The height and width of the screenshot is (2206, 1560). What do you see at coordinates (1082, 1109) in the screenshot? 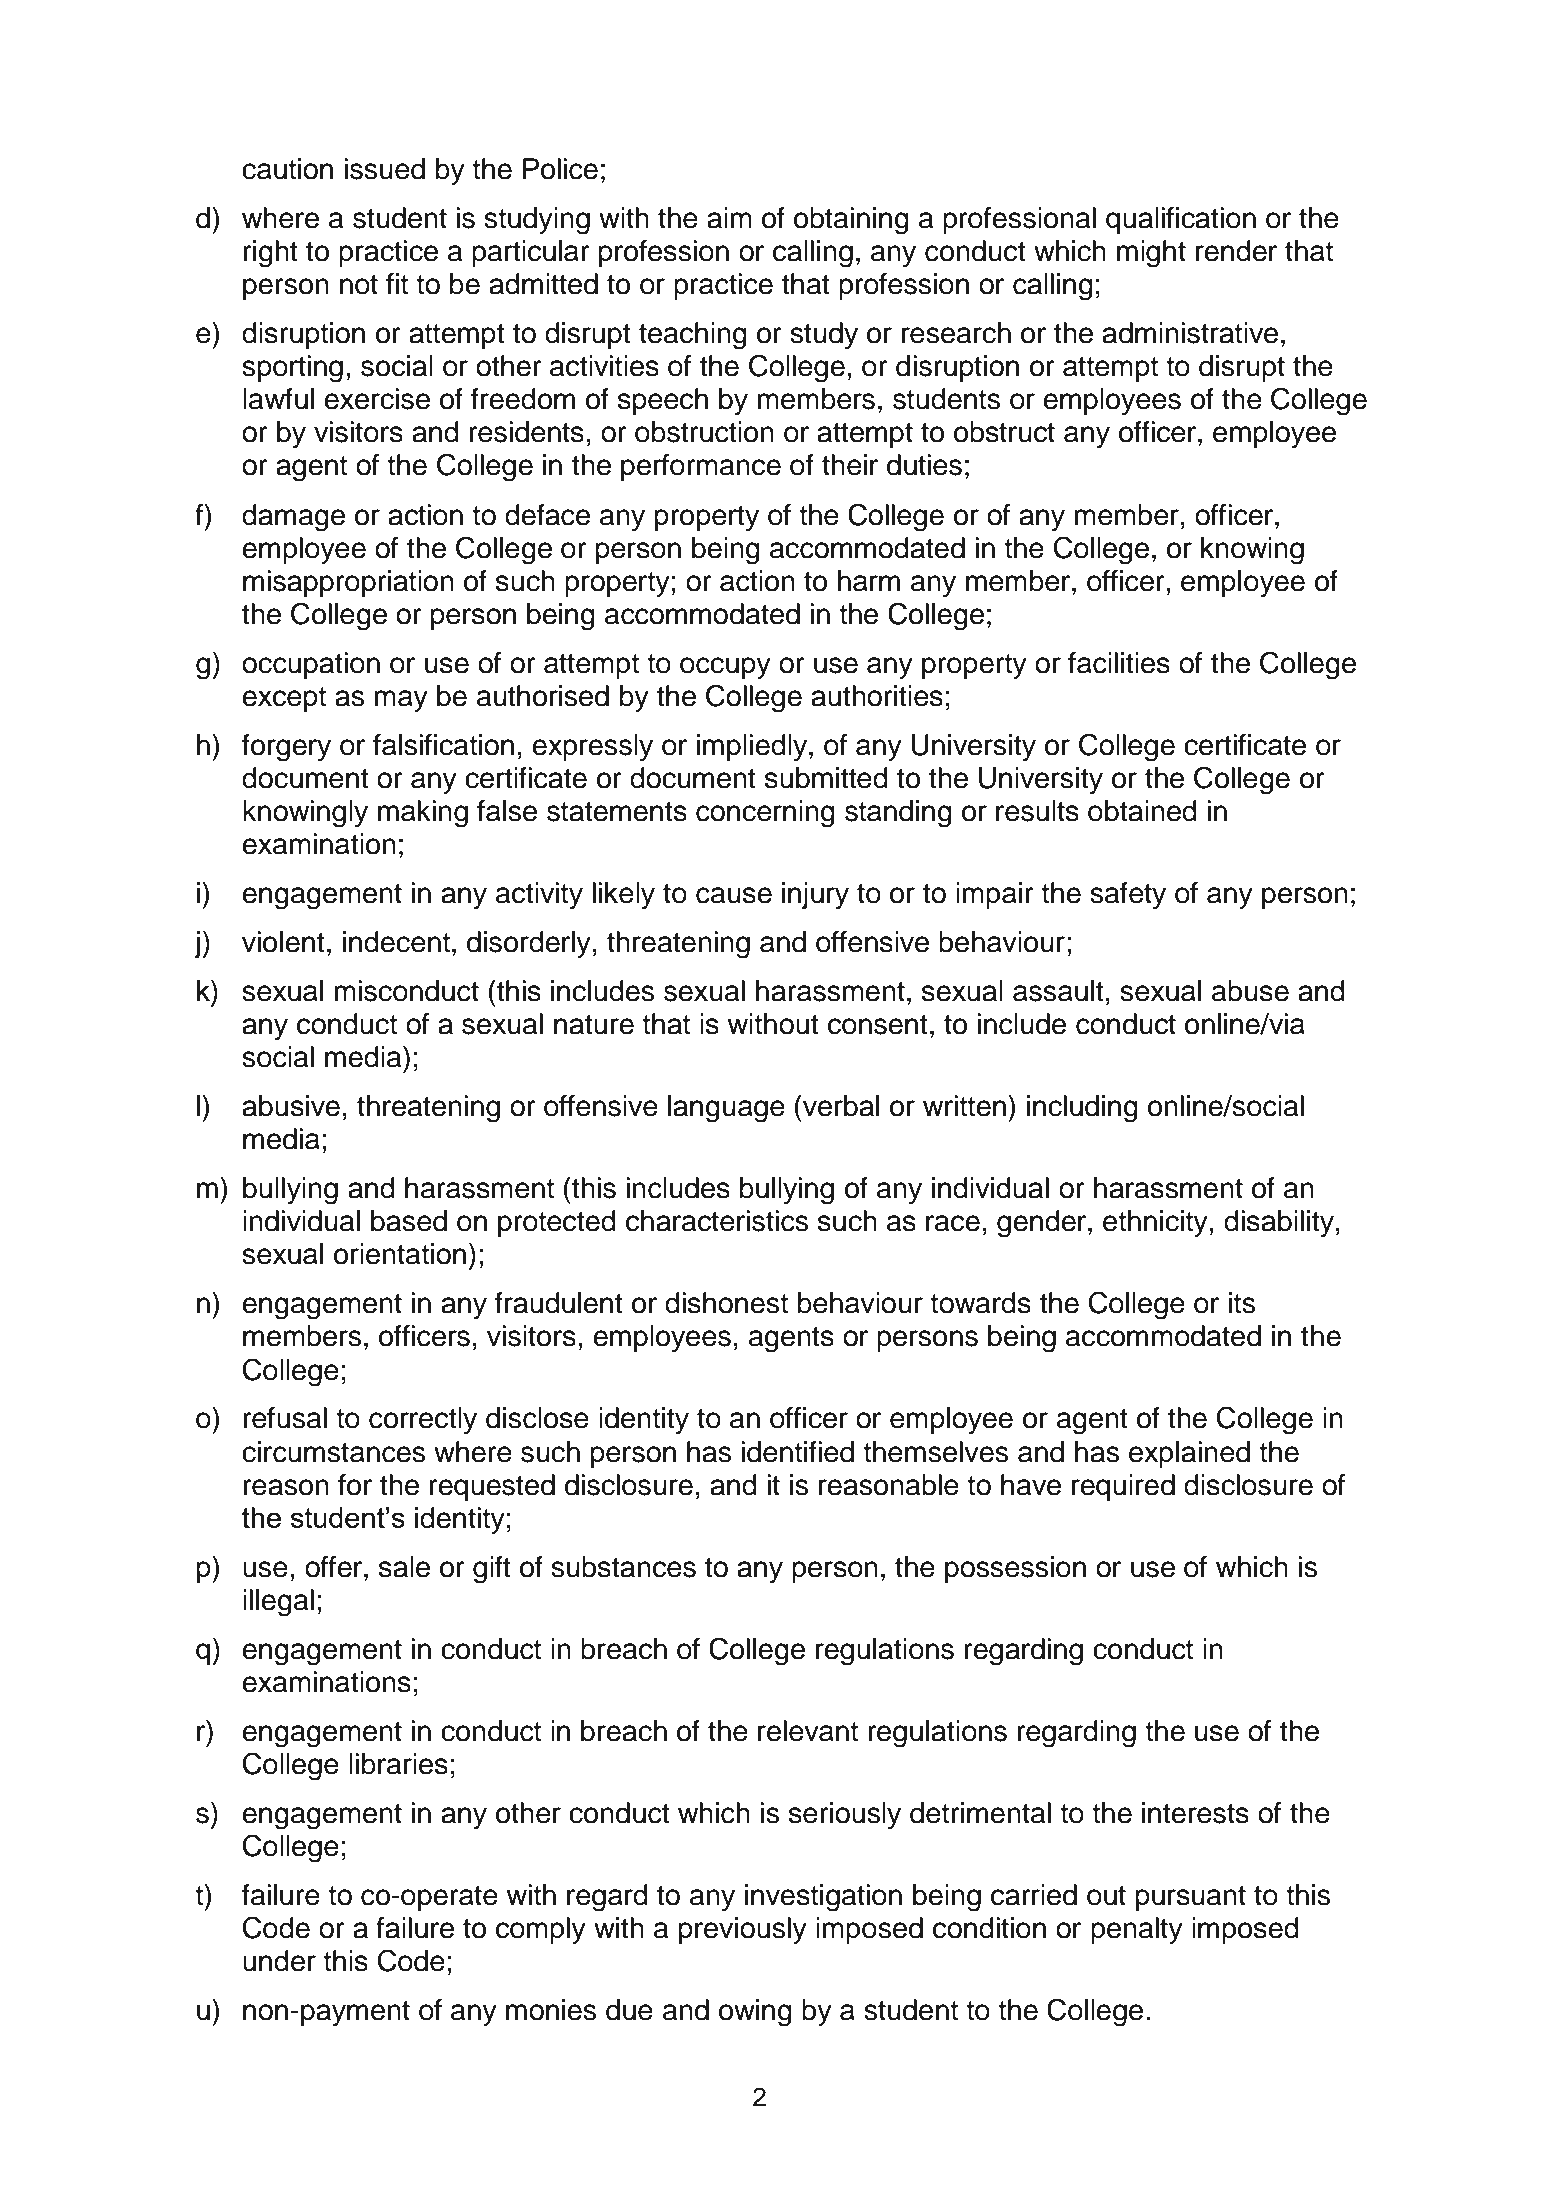
I see `including` at bounding box center [1082, 1109].
